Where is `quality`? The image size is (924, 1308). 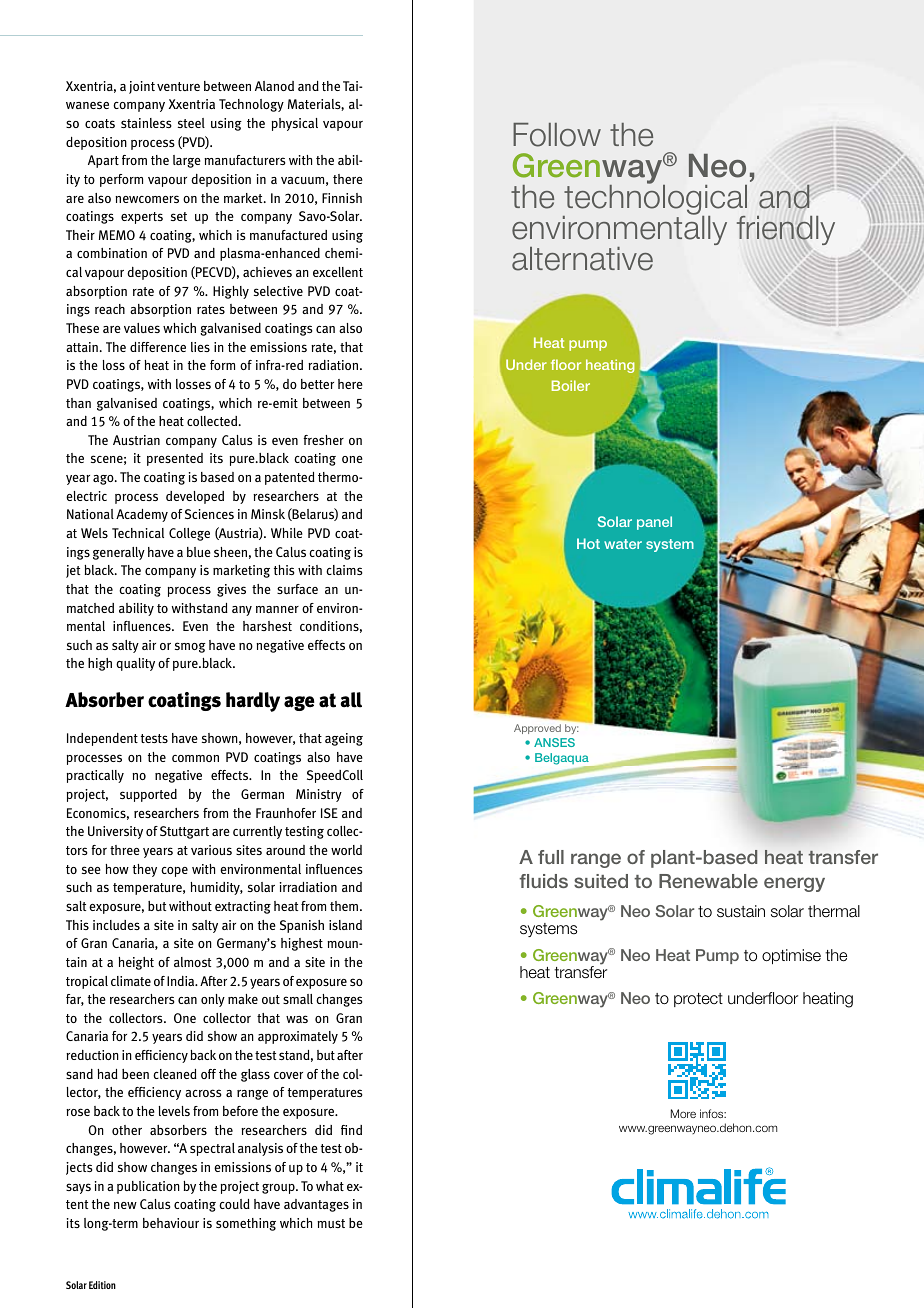
quality is located at coordinates (135, 664).
